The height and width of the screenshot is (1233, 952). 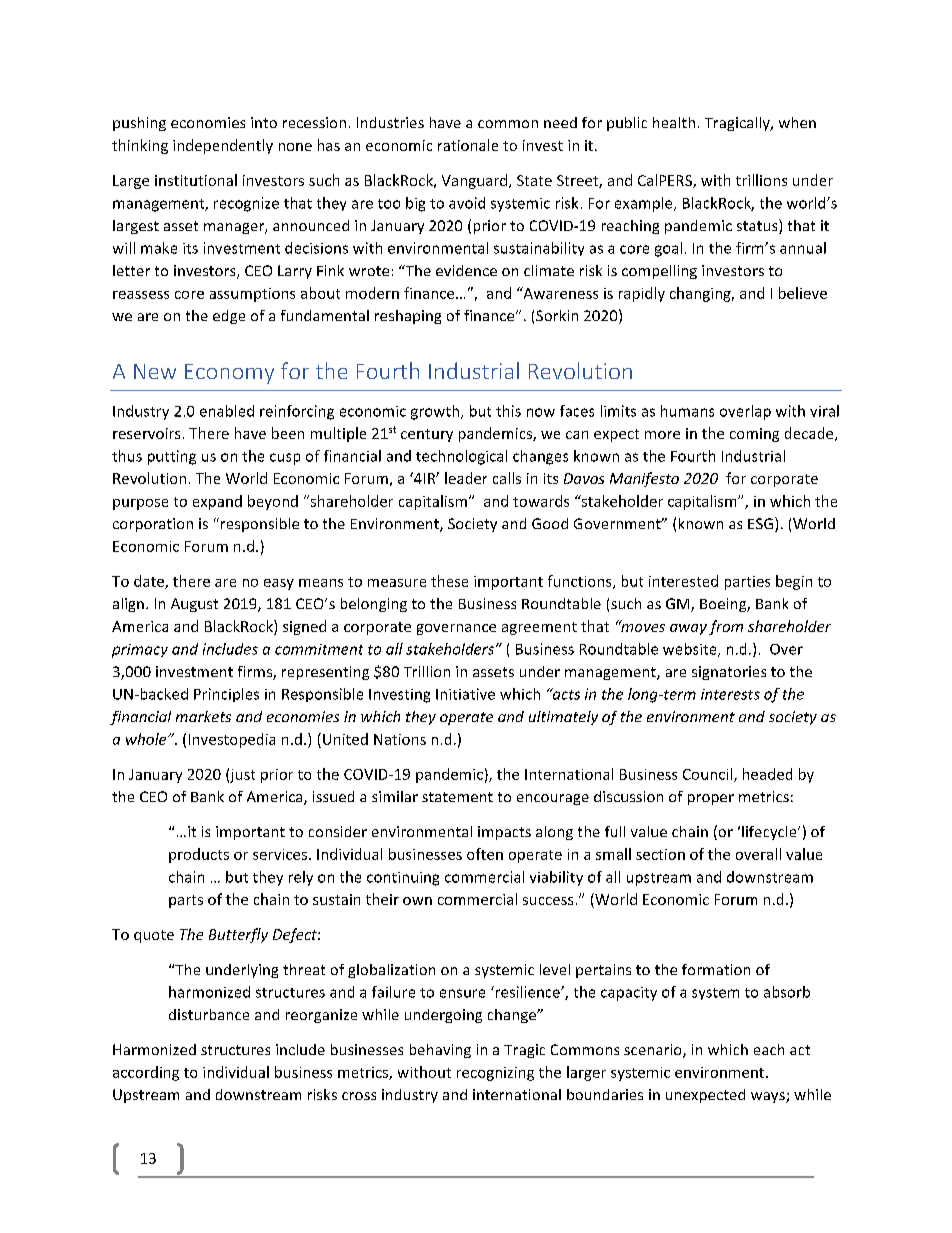 What do you see at coordinates (449, 581) in the screenshot?
I see `these` at bounding box center [449, 581].
